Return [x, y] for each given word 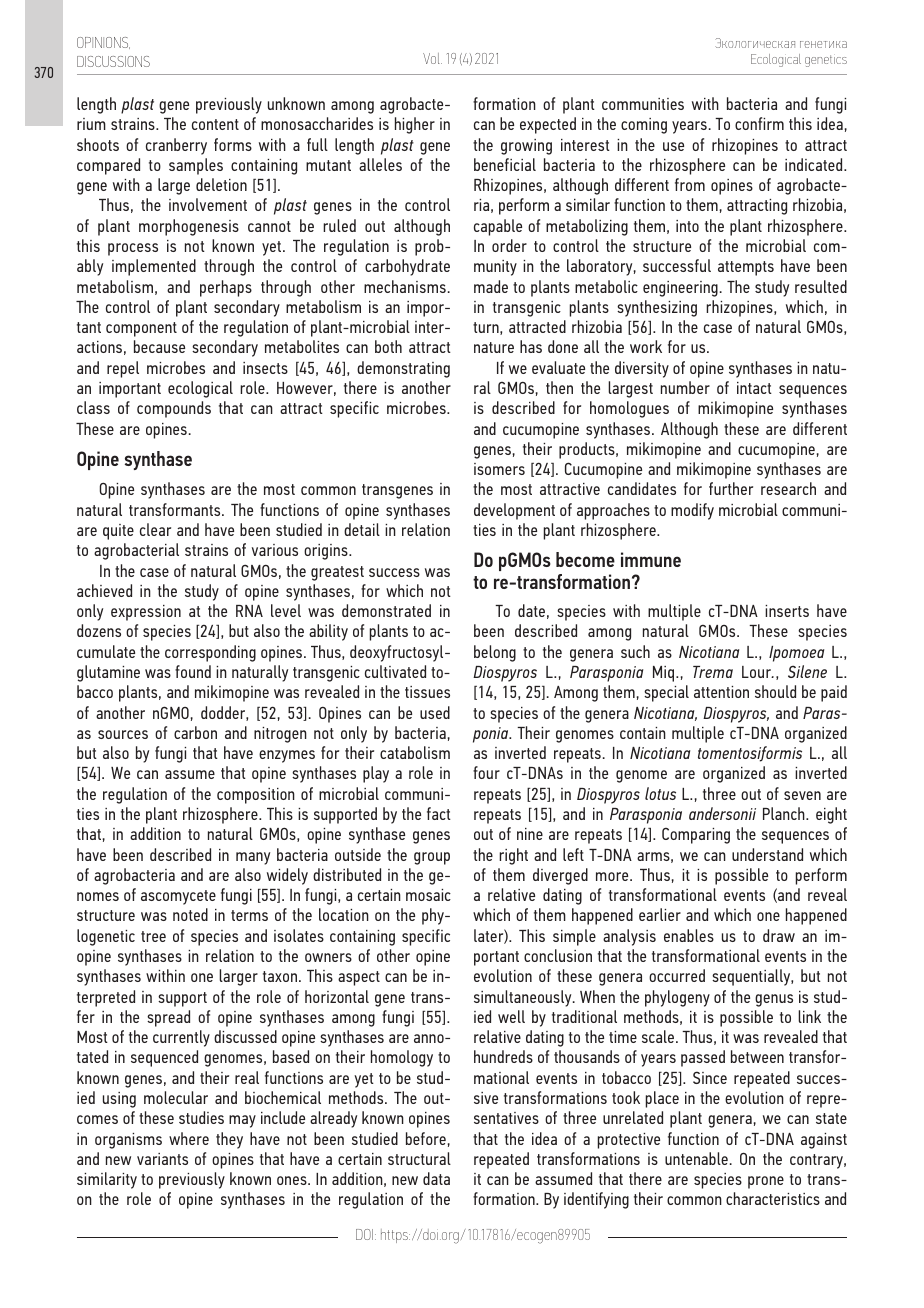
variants [162, 1159]
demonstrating [403, 369]
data [436, 1178]
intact [754, 388]
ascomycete [178, 897]
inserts [787, 611]
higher [415, 125]
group [432, 858]
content [215, 124]
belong [495, 653]
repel [123, 369]
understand [767, 854]
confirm [759, 123]
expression [146, 613]
